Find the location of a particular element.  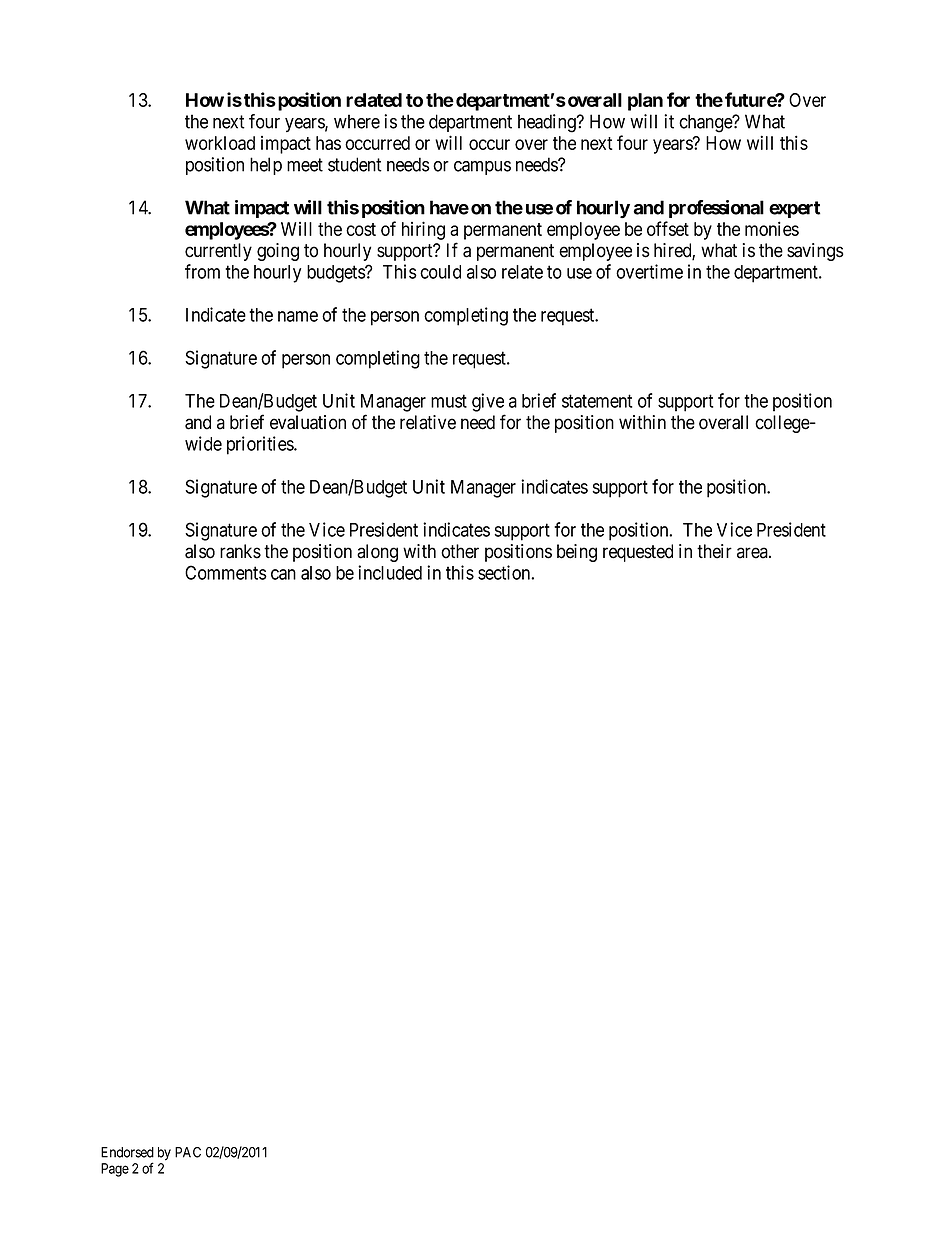

campus is located at coordinates (482, 168).
